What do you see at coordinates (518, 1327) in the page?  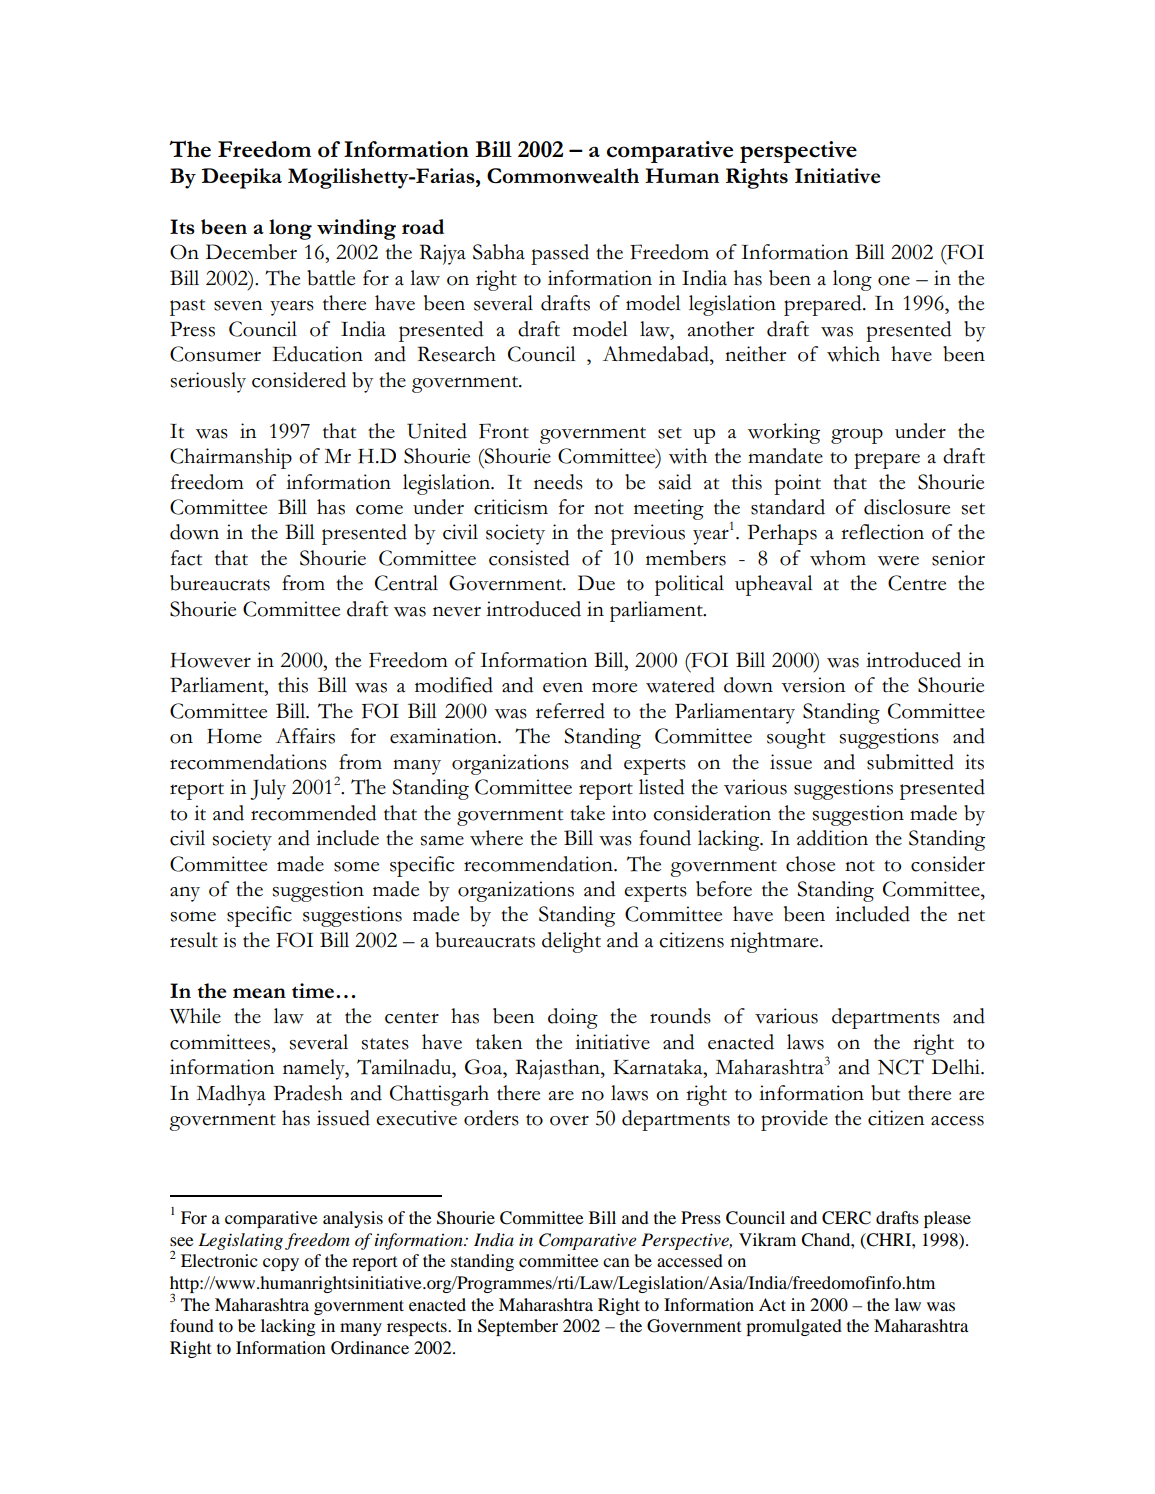 I see `September` at bounding box center [518, 1327].
